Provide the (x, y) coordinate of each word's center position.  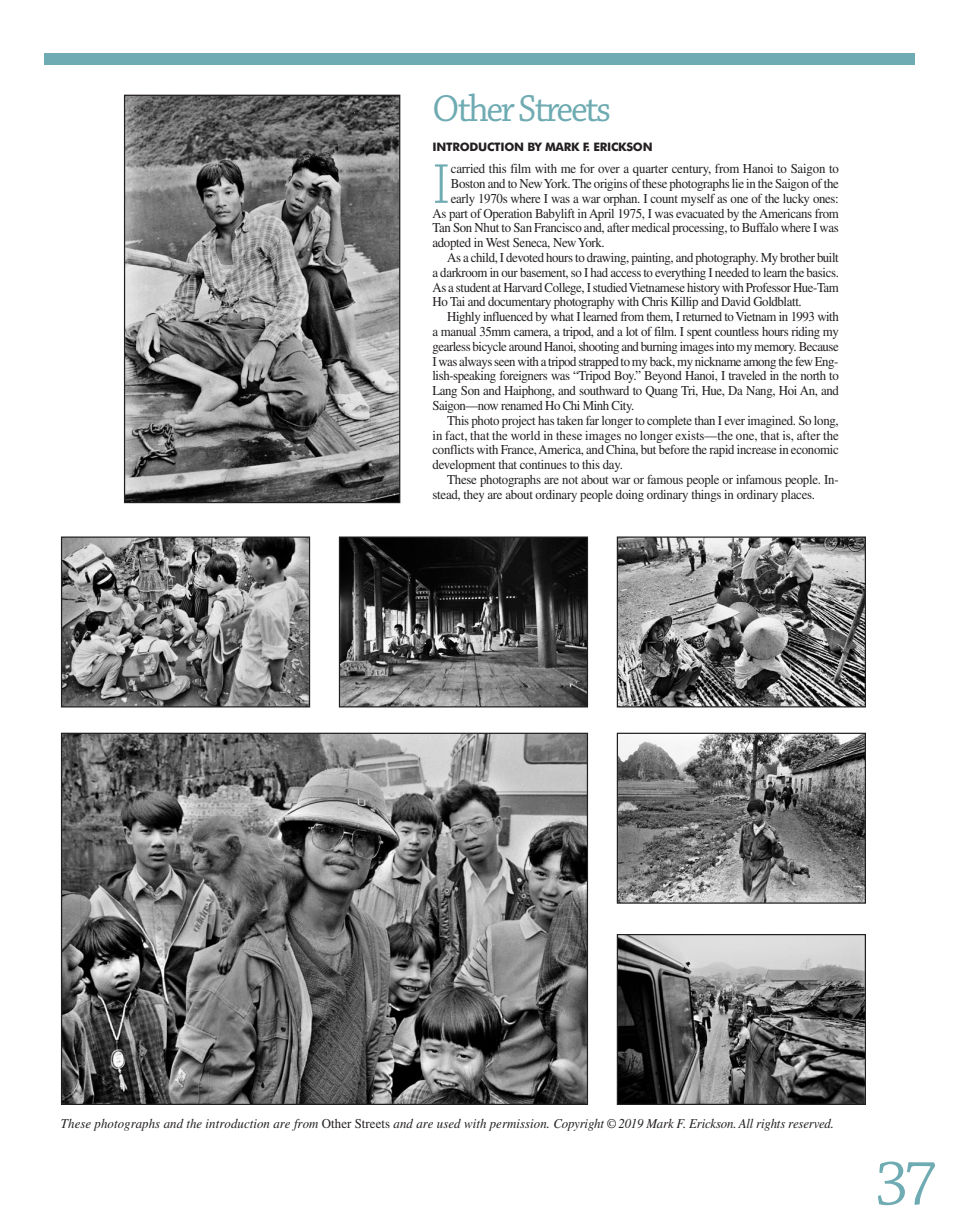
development (464, 466)
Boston (468, 183)
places (797, 496)
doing (630, 496)
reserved (810, 1123)
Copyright (579, 1125)
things (706, 496)
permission (519, 1125)
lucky (796, 200)
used (449, 1123)
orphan (621, 200)
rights (770, 1125)
